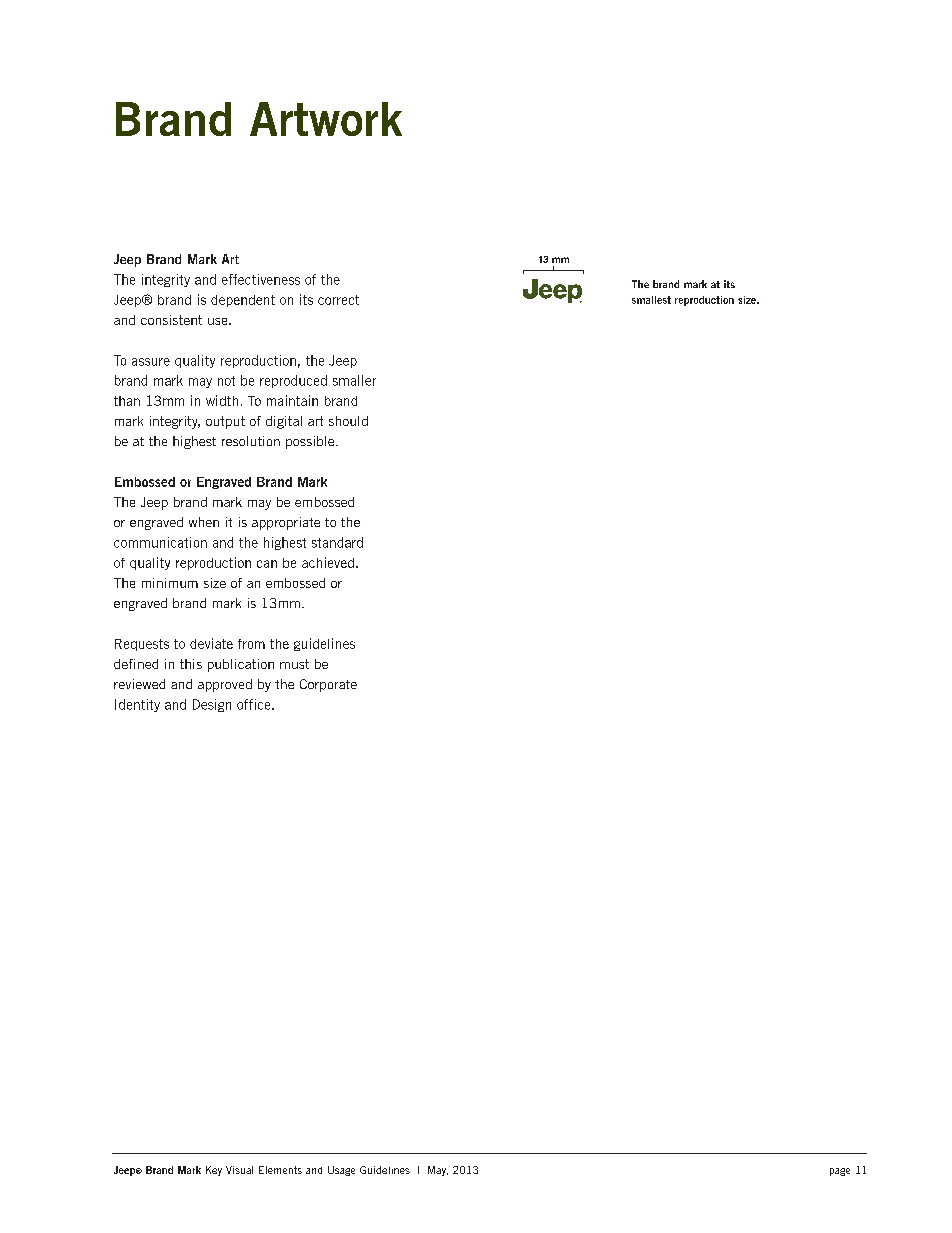 The height and width of the screenshot is (1233, 952). What do you see at coordinates (354, 380) in the screenshot?
I see `smaller` at bounding box center [354, 380].
